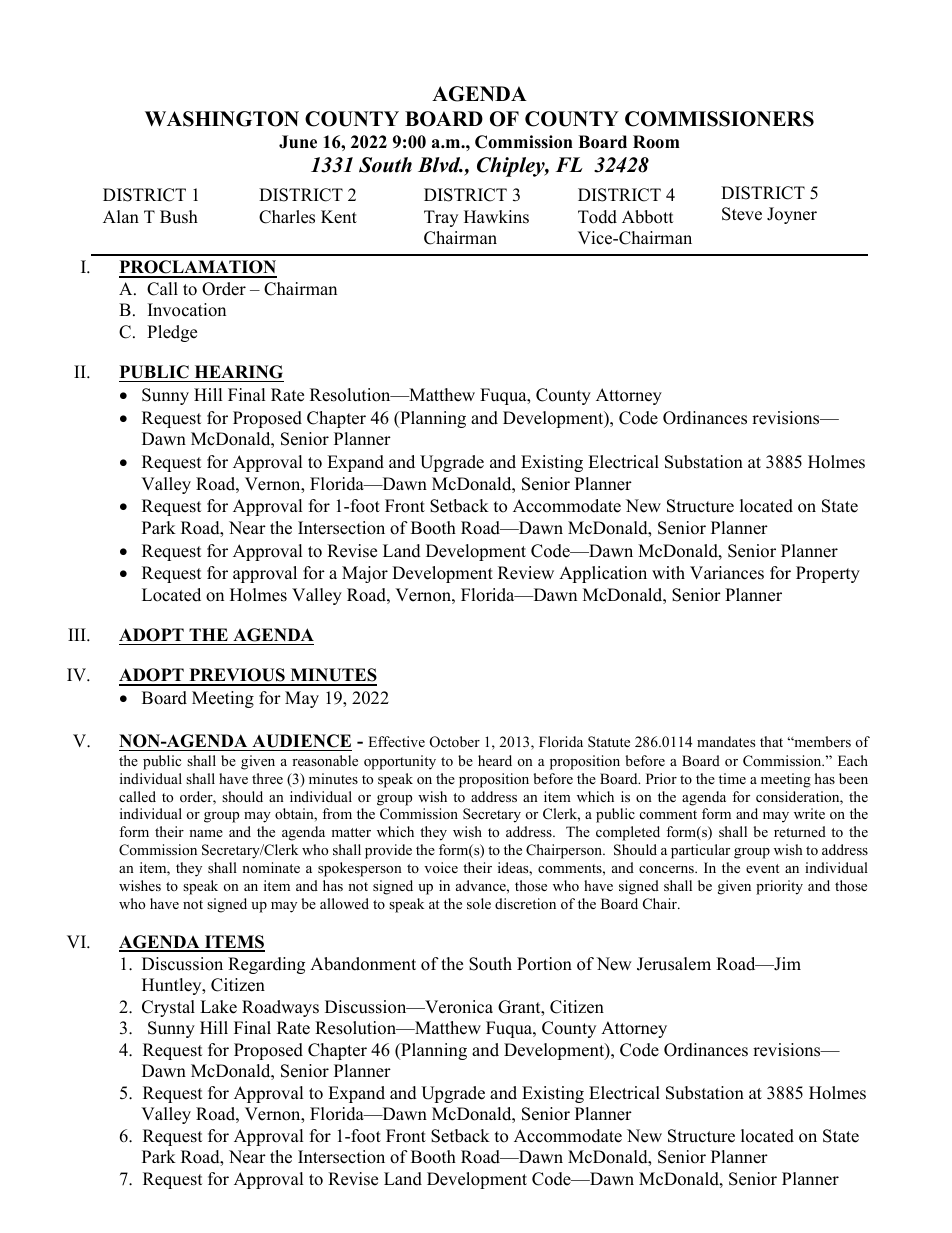 The image size is (952, 1233). I want to click on III, so click(78, 634).
